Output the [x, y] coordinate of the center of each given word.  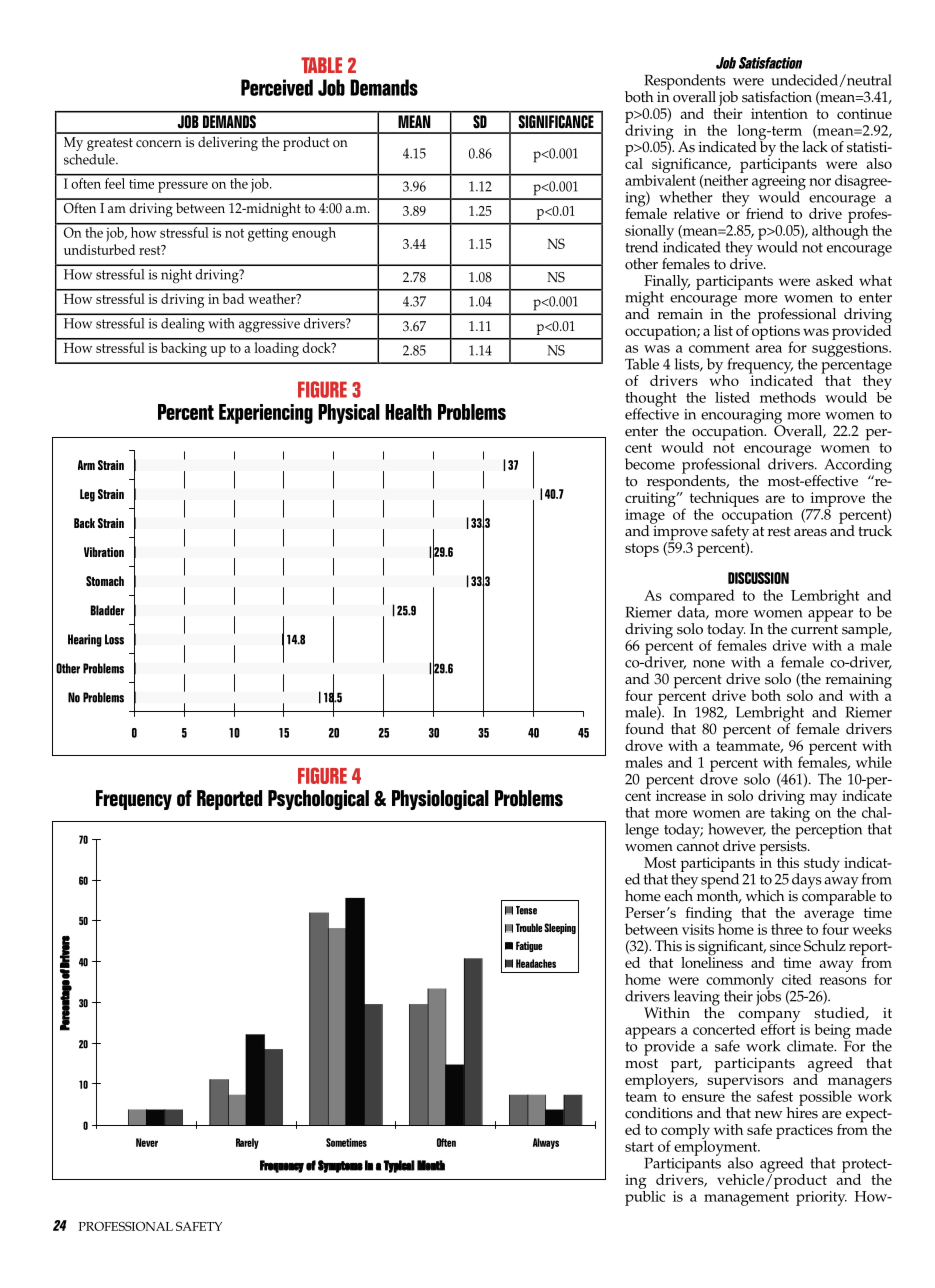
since [785, 946]
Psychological [318, 800]
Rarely [247, 1143]
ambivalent [660, 179]
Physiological [440, 800]
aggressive [269, 325]
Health [408, 412]
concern [159, 144]
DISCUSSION [758, 578]
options [776, 332]
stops [642, 550]
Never [147, 1142]
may [823, 799]
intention [779, 113]
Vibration [104, 552]
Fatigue [529, 946]
